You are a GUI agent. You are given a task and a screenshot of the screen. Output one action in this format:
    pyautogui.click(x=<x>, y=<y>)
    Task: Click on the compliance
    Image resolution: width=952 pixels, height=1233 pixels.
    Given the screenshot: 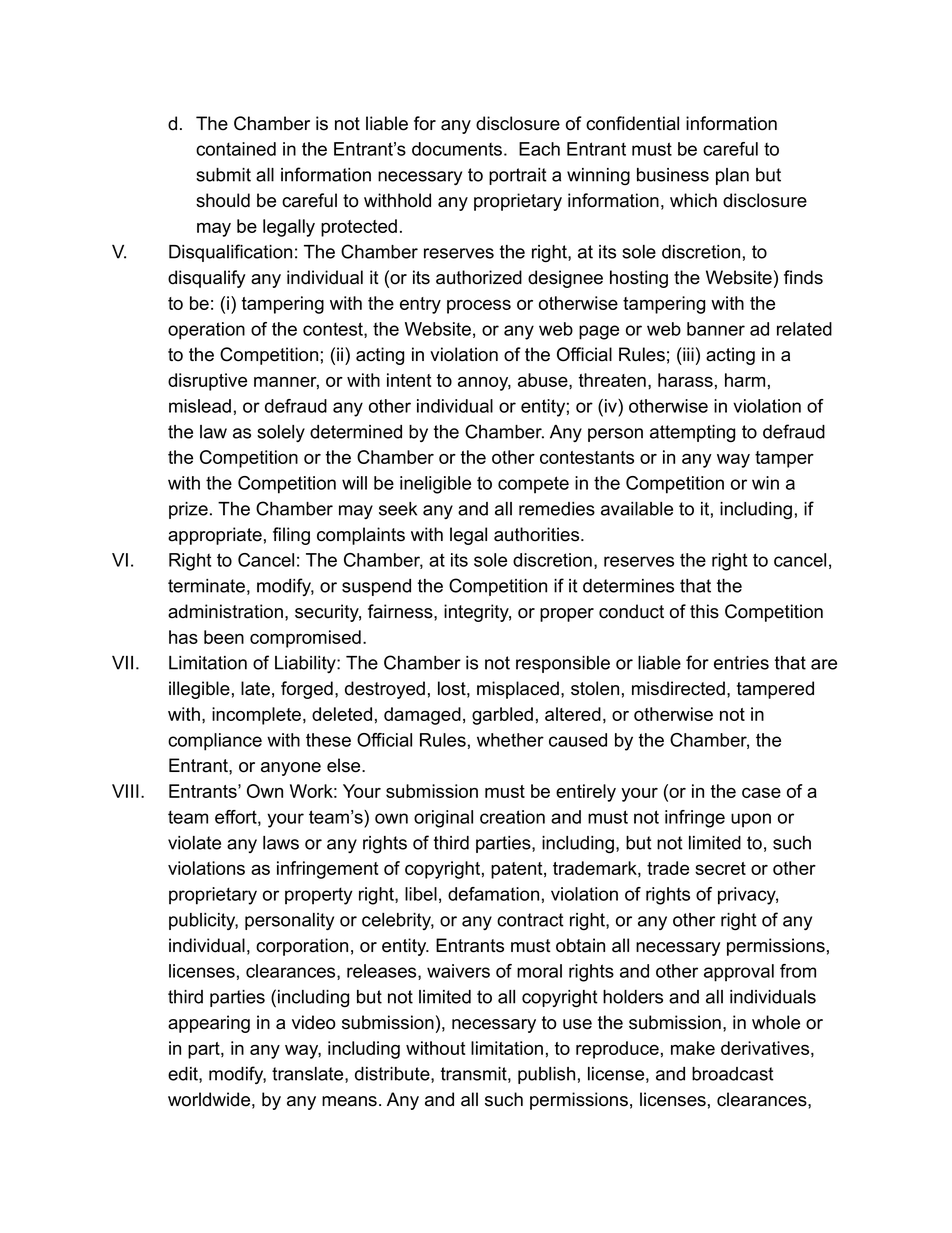 What is the action you would take?
    pyautogui.click(x=215, y=742)
